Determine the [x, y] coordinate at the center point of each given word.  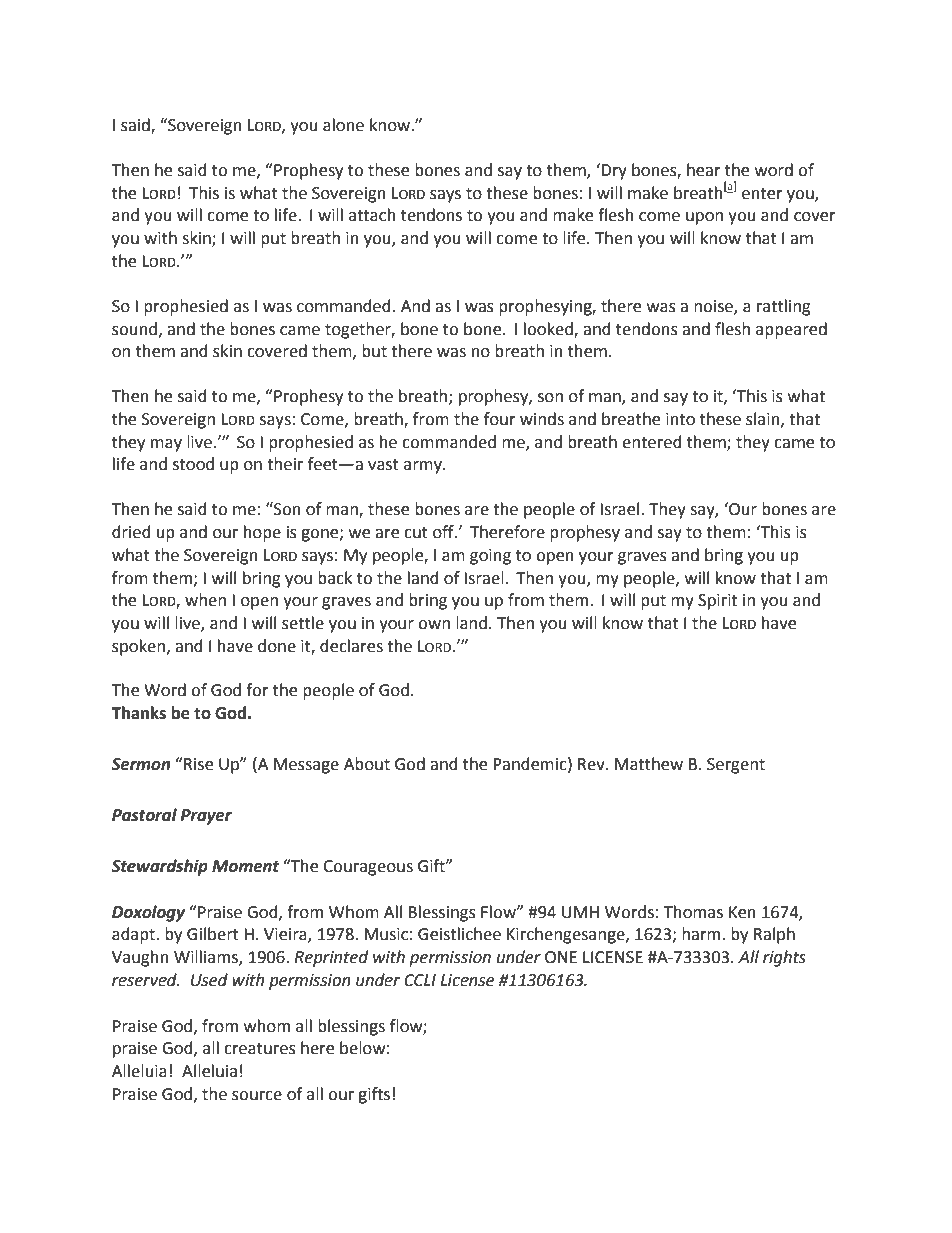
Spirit [717, 602]
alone [343, 125]
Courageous [368, 868]
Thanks [138, 713]
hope [262, 533]
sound [134, 329]
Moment [245, 866]
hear [704, 170]
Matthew [649, 764]
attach [372, 215]
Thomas [693, 912]
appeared [791, 330]
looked [549, 329]
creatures [260, 1049]
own [434, 625]
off [444, 532]
